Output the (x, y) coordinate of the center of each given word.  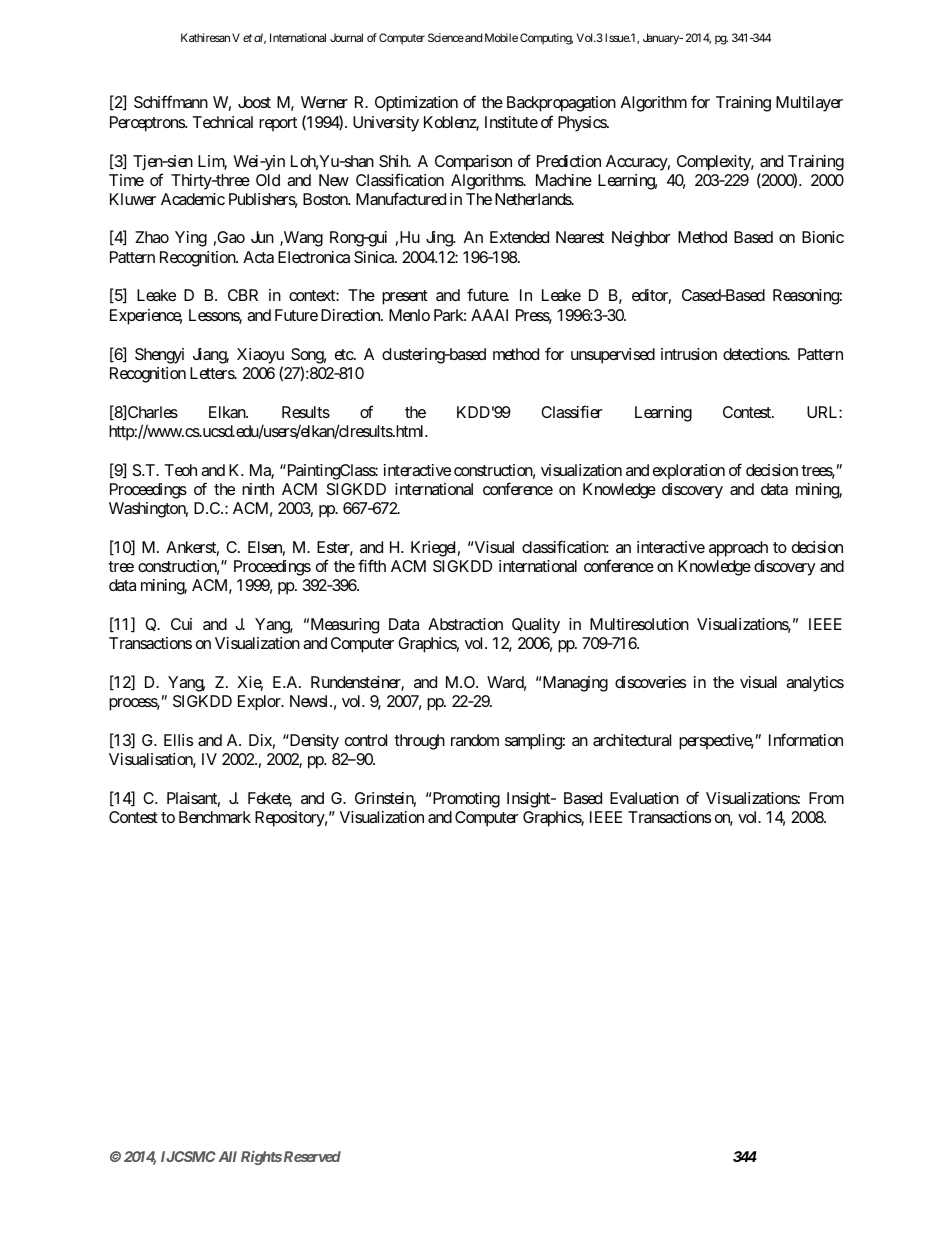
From (826, 798)
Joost (254, 102)
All (227, 1156)
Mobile (501, 37)
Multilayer (809, 104)
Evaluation (644, 798)
